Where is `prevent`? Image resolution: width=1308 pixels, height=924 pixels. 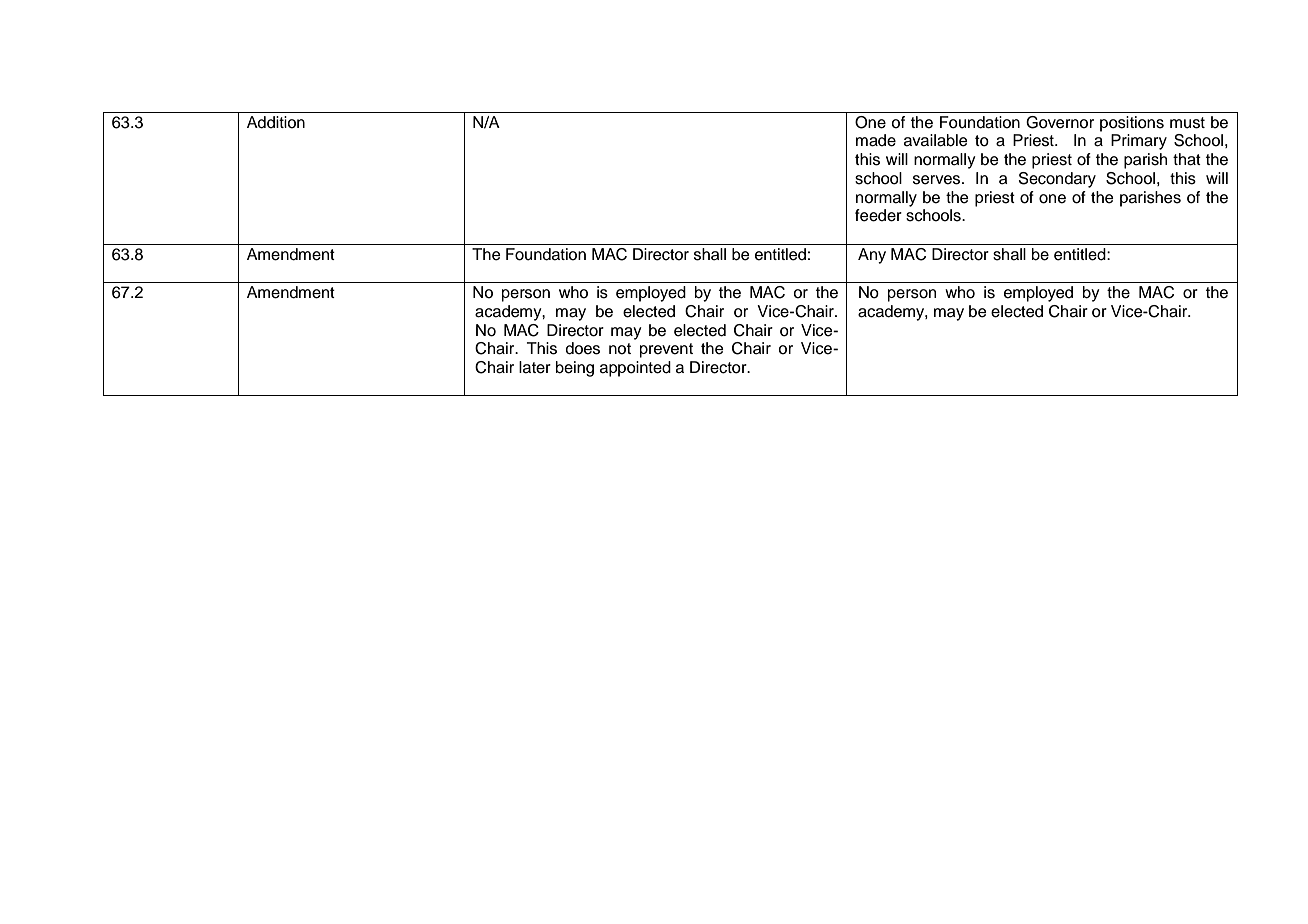 prevent is located at coordinates (666, 350).
